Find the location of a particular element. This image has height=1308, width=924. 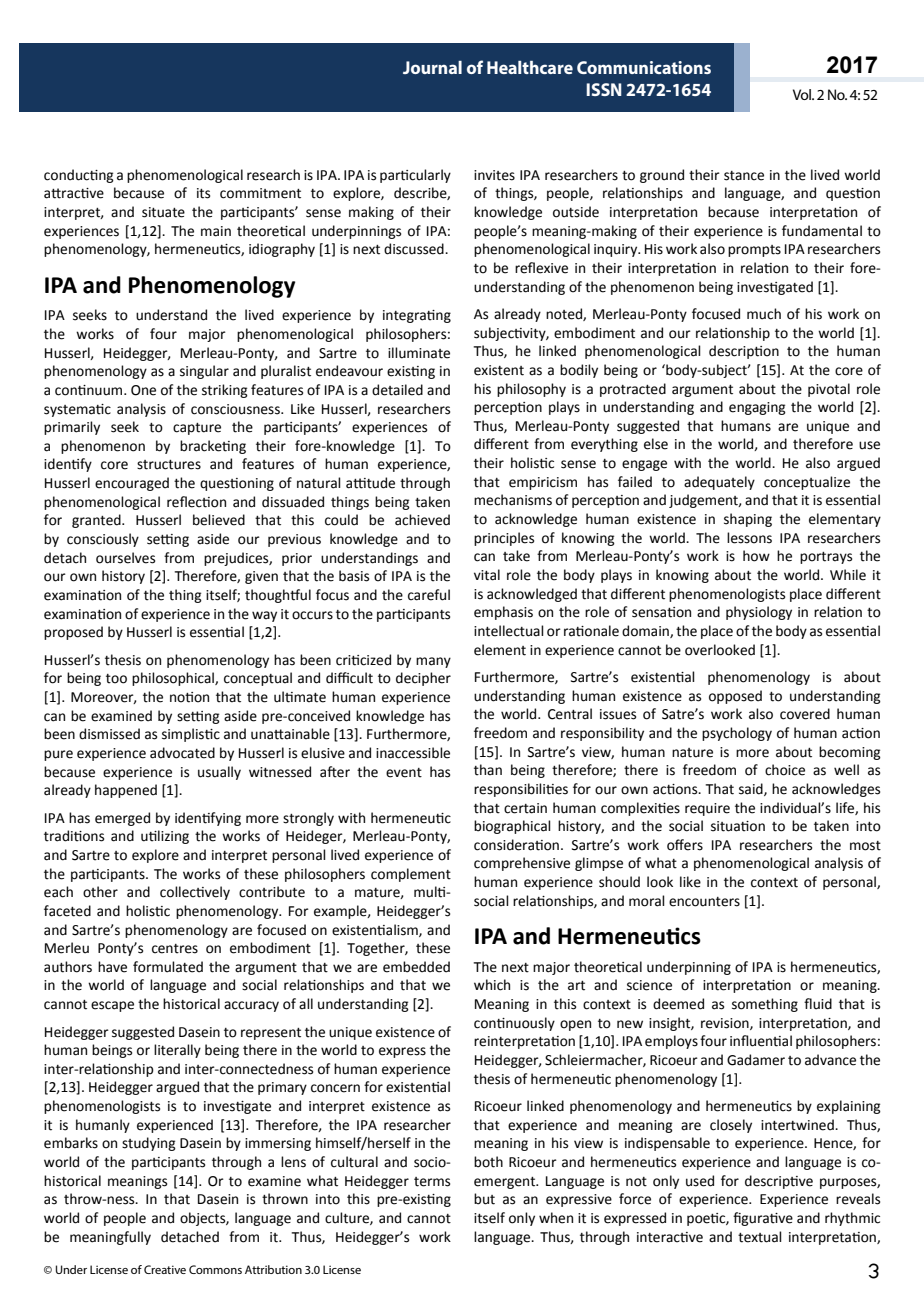

too is located at coordinates (116, 679).
